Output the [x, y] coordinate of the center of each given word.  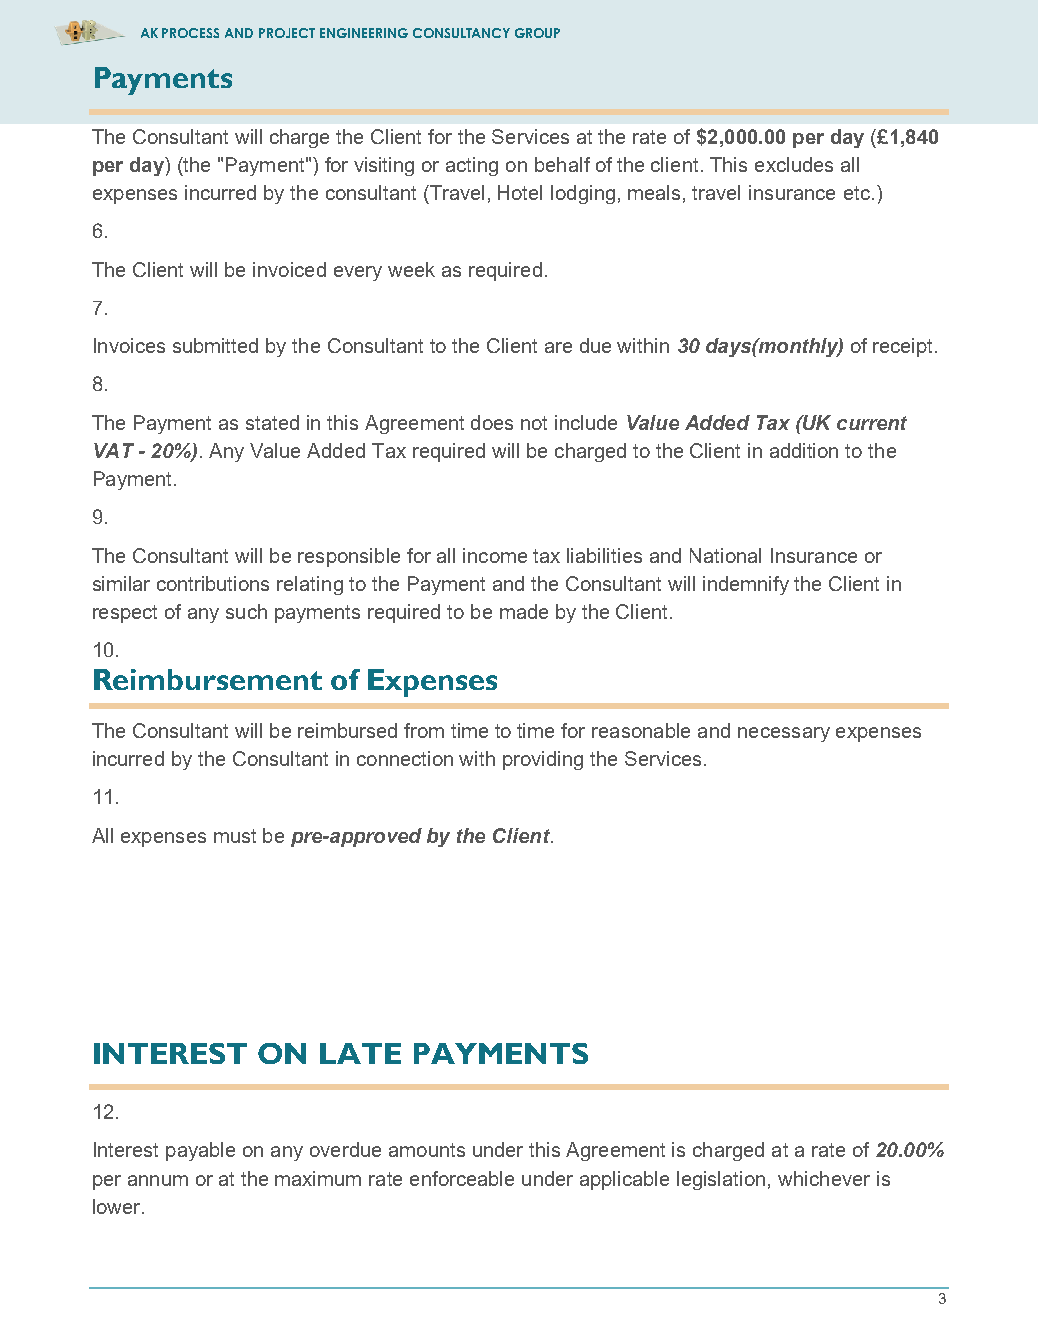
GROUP [537, 33]
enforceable [462, 1178]
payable [200, 1151]
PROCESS [190, 33]
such [246, 611]
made [524, 611]
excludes [794, 164]
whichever [824, 1178]
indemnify [746, 585]
